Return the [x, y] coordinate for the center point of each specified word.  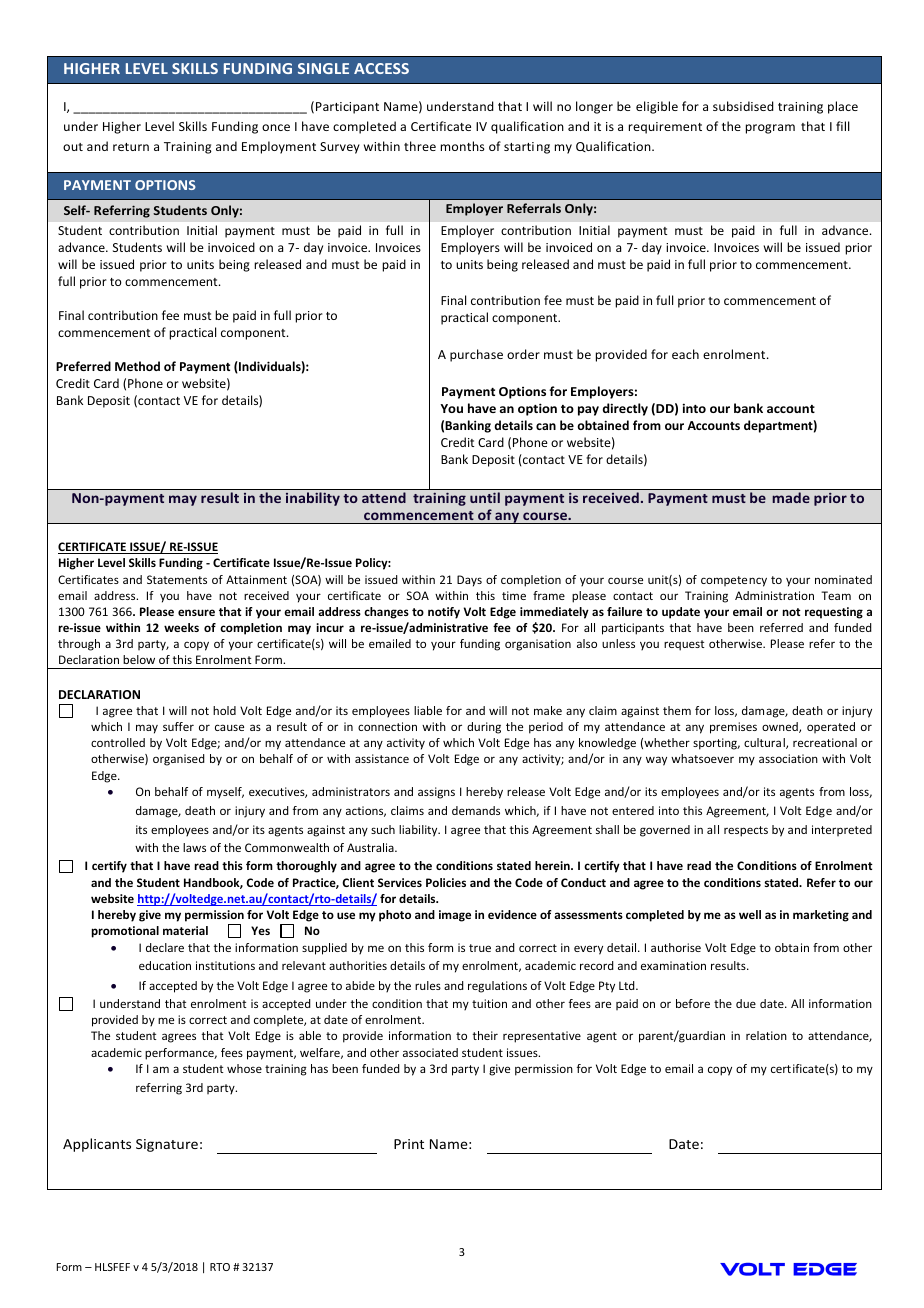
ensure [196, 612]
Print [409, 1144]
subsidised [743, 106]
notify [444, 613]
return [131, 147]
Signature [167, 1145]
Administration [774, 595]
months [462, 146]
